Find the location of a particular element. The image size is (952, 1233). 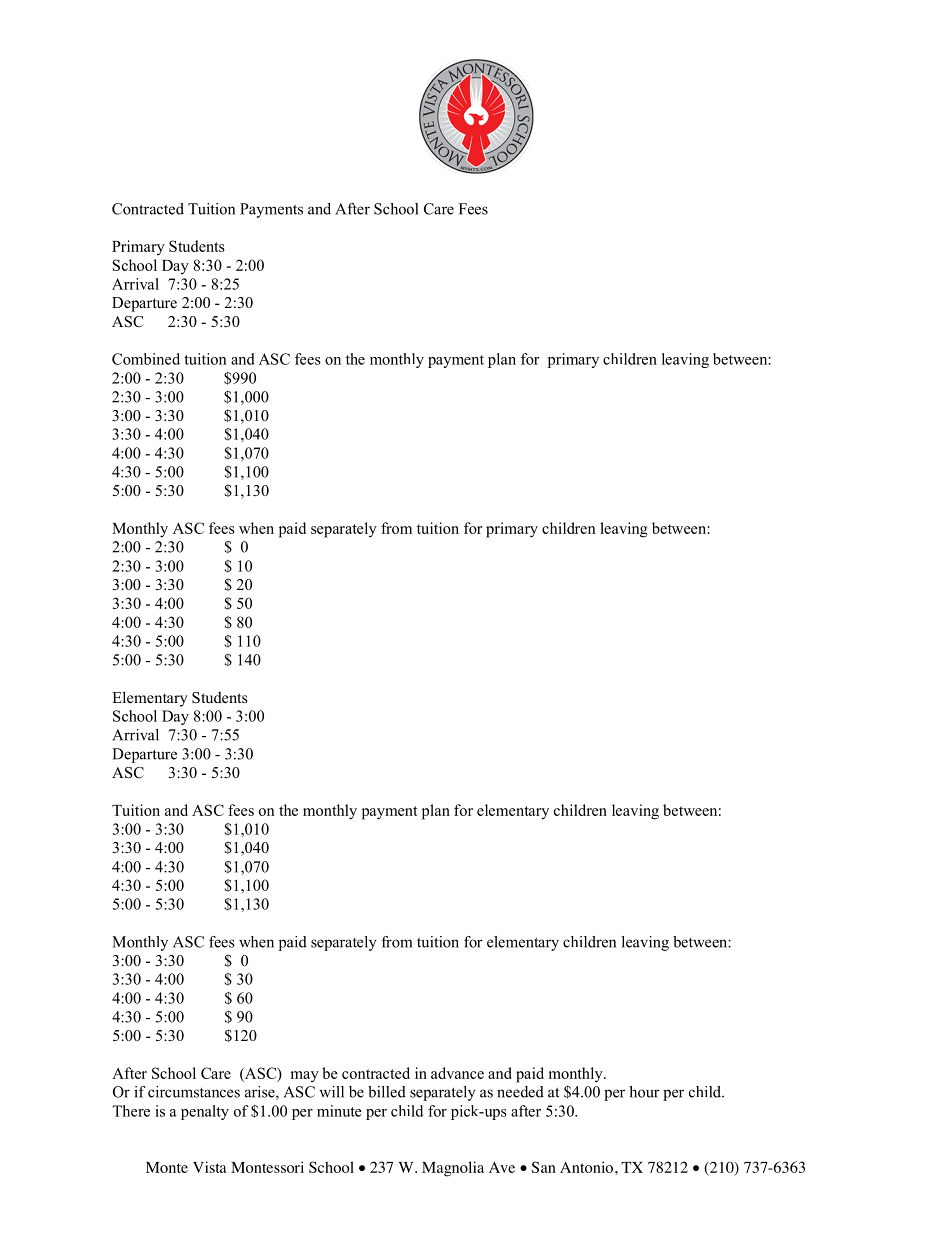

hour is located at coordinates (644, 1092).
